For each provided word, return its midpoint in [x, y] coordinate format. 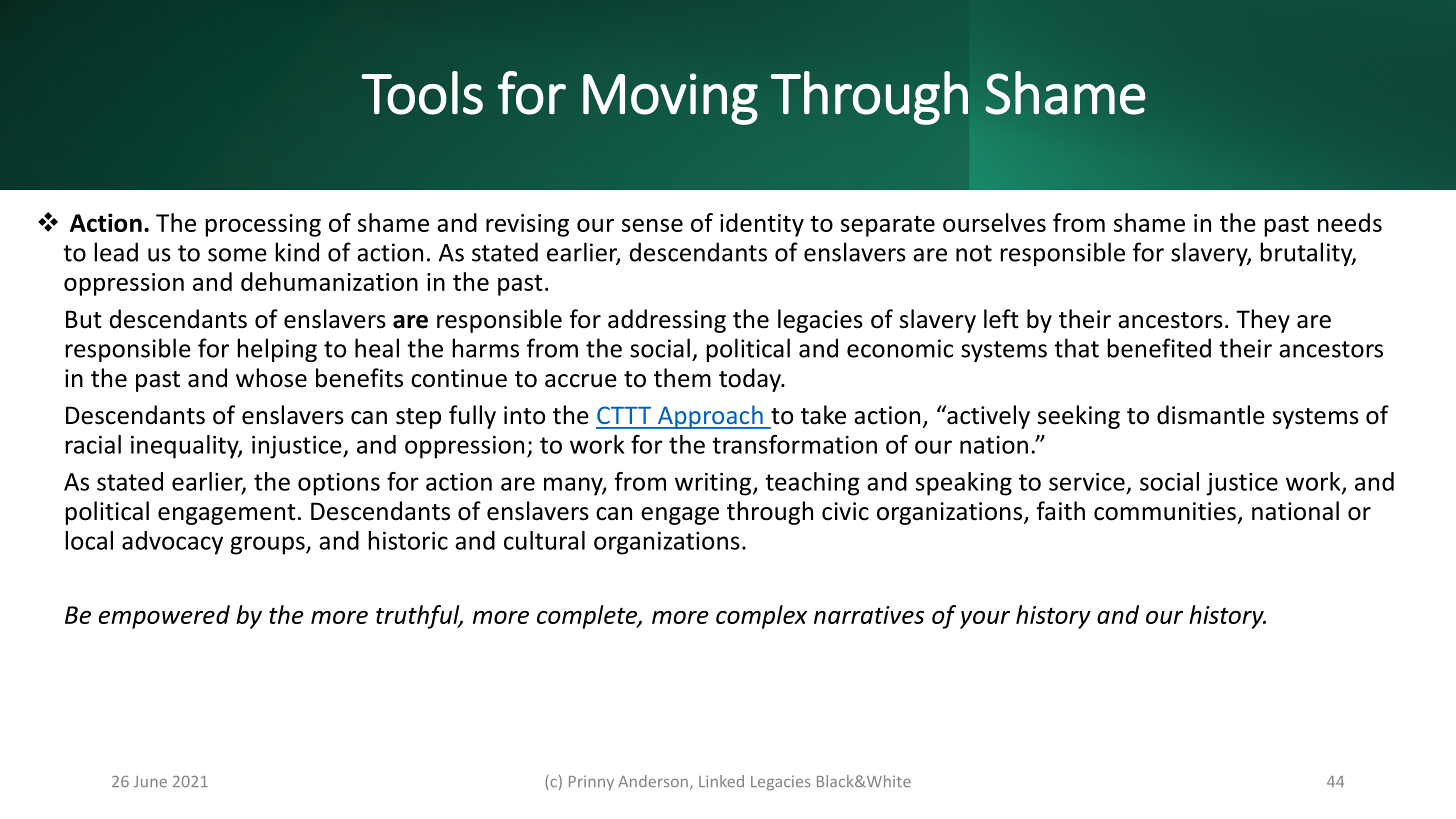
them [682, 378]
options [339, 484]
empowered [164, 617]
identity [762, 225]
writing [713, 484]
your [985, 620]
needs [1350, 222]
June [150, 781]
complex [761, 617]
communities [1165, 511]
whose [271, 378]
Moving [670, 99]
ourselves [994, 222]
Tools [422, 93]
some [237, 255]
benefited [1159, 348]
